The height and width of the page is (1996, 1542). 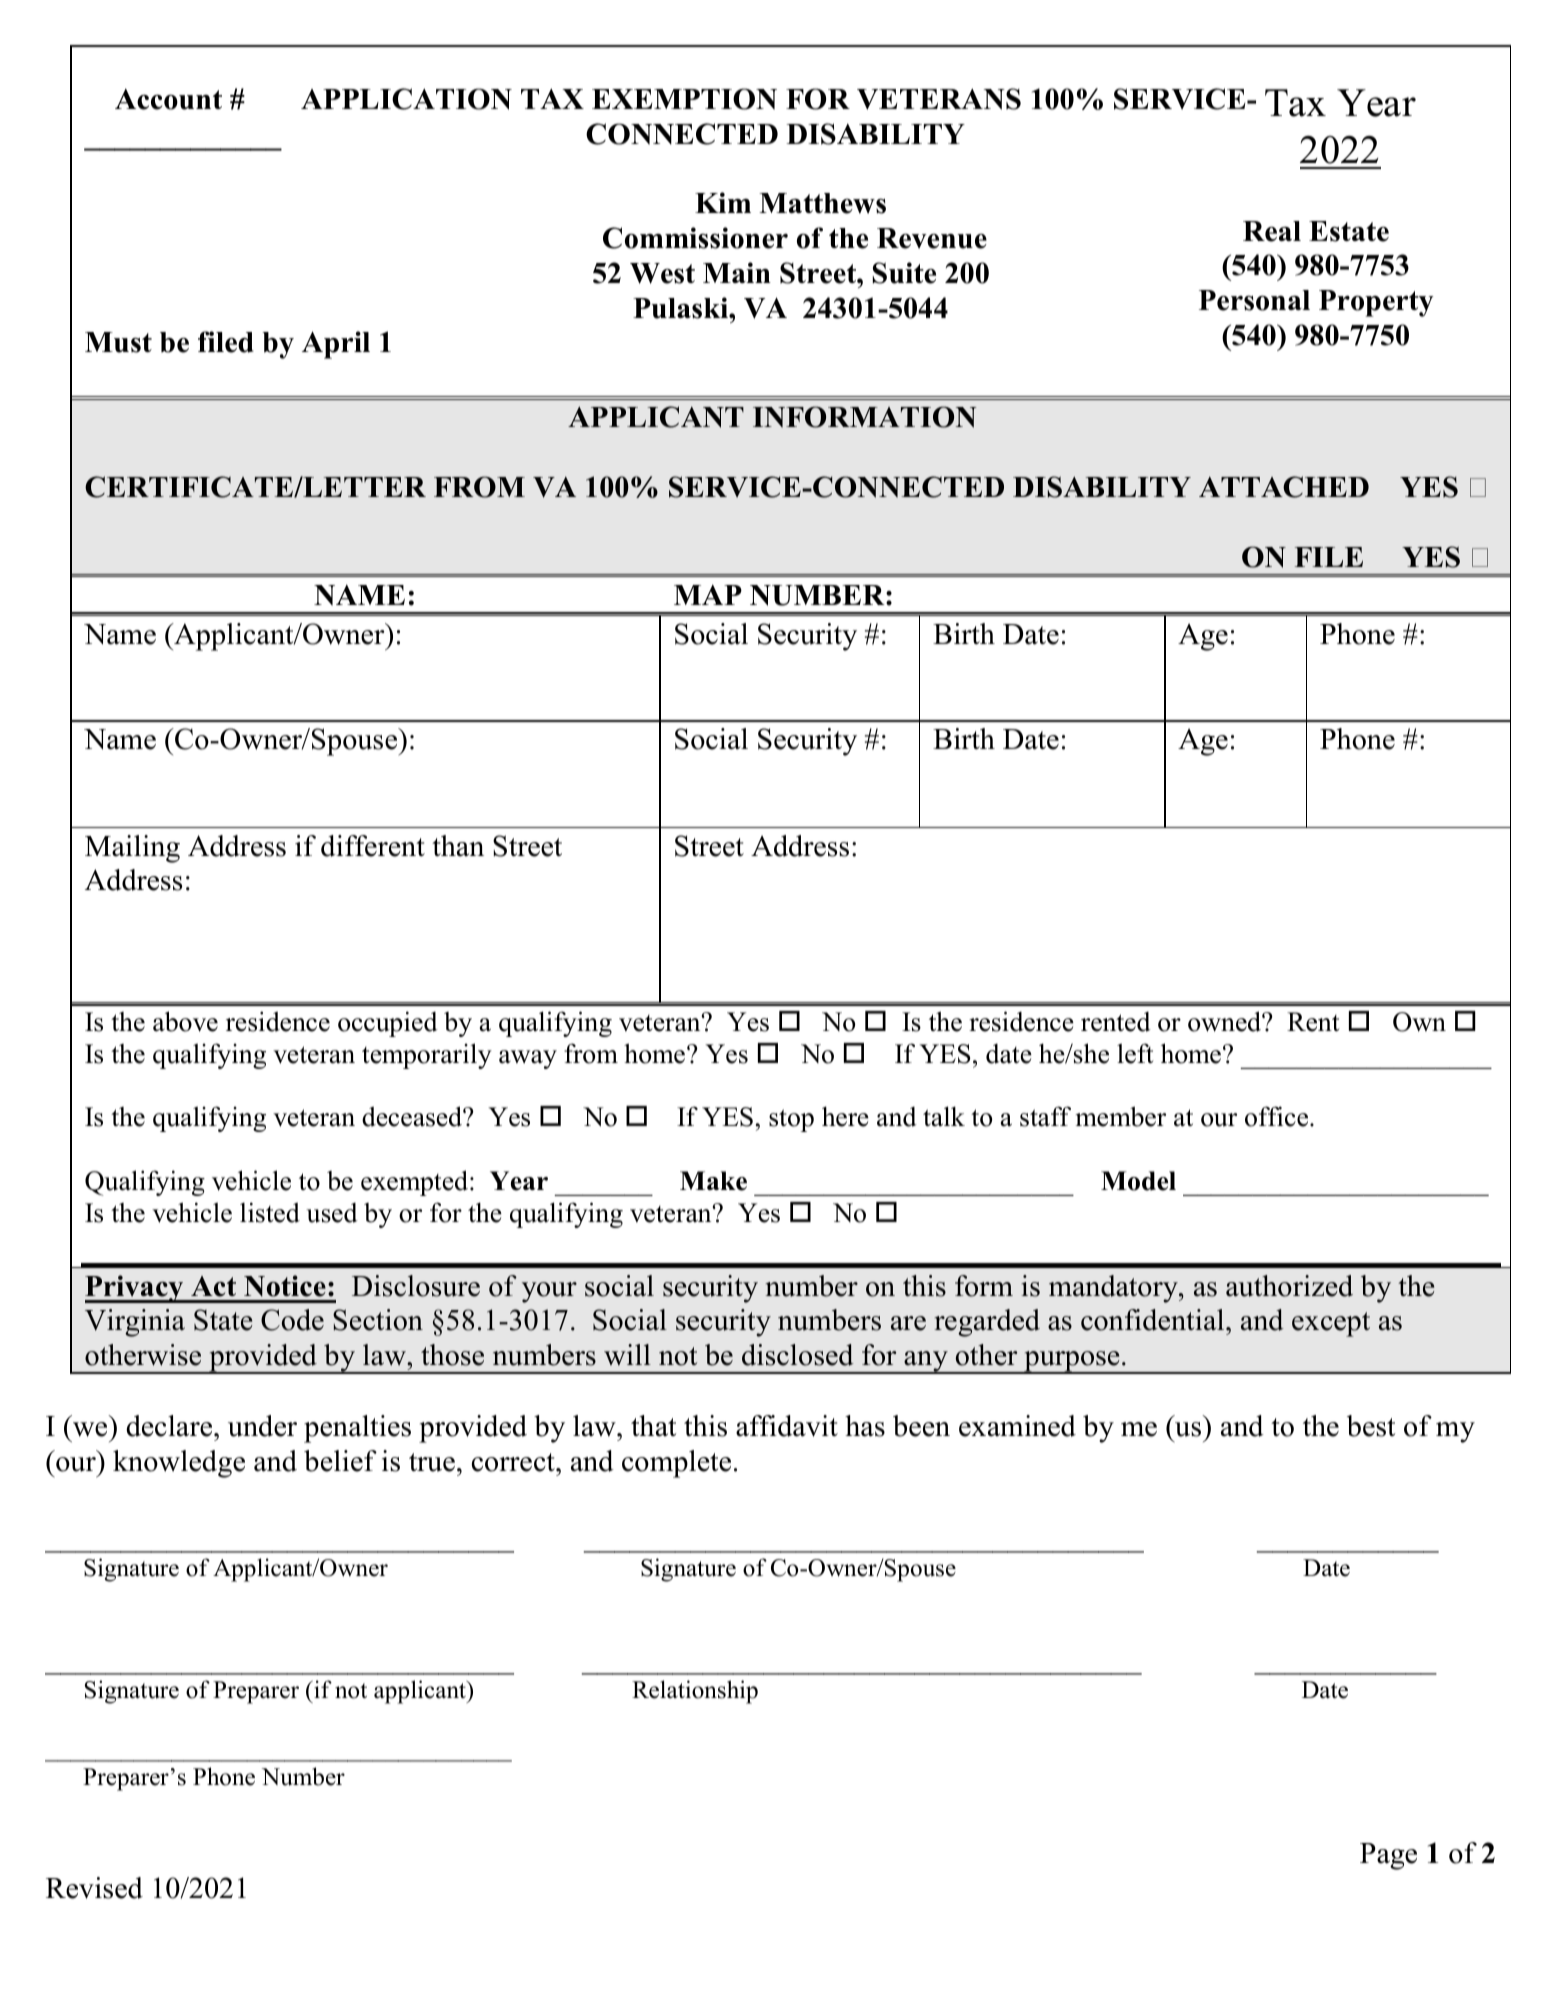 I want to click on Page, so click(x=1388, y=1856).
